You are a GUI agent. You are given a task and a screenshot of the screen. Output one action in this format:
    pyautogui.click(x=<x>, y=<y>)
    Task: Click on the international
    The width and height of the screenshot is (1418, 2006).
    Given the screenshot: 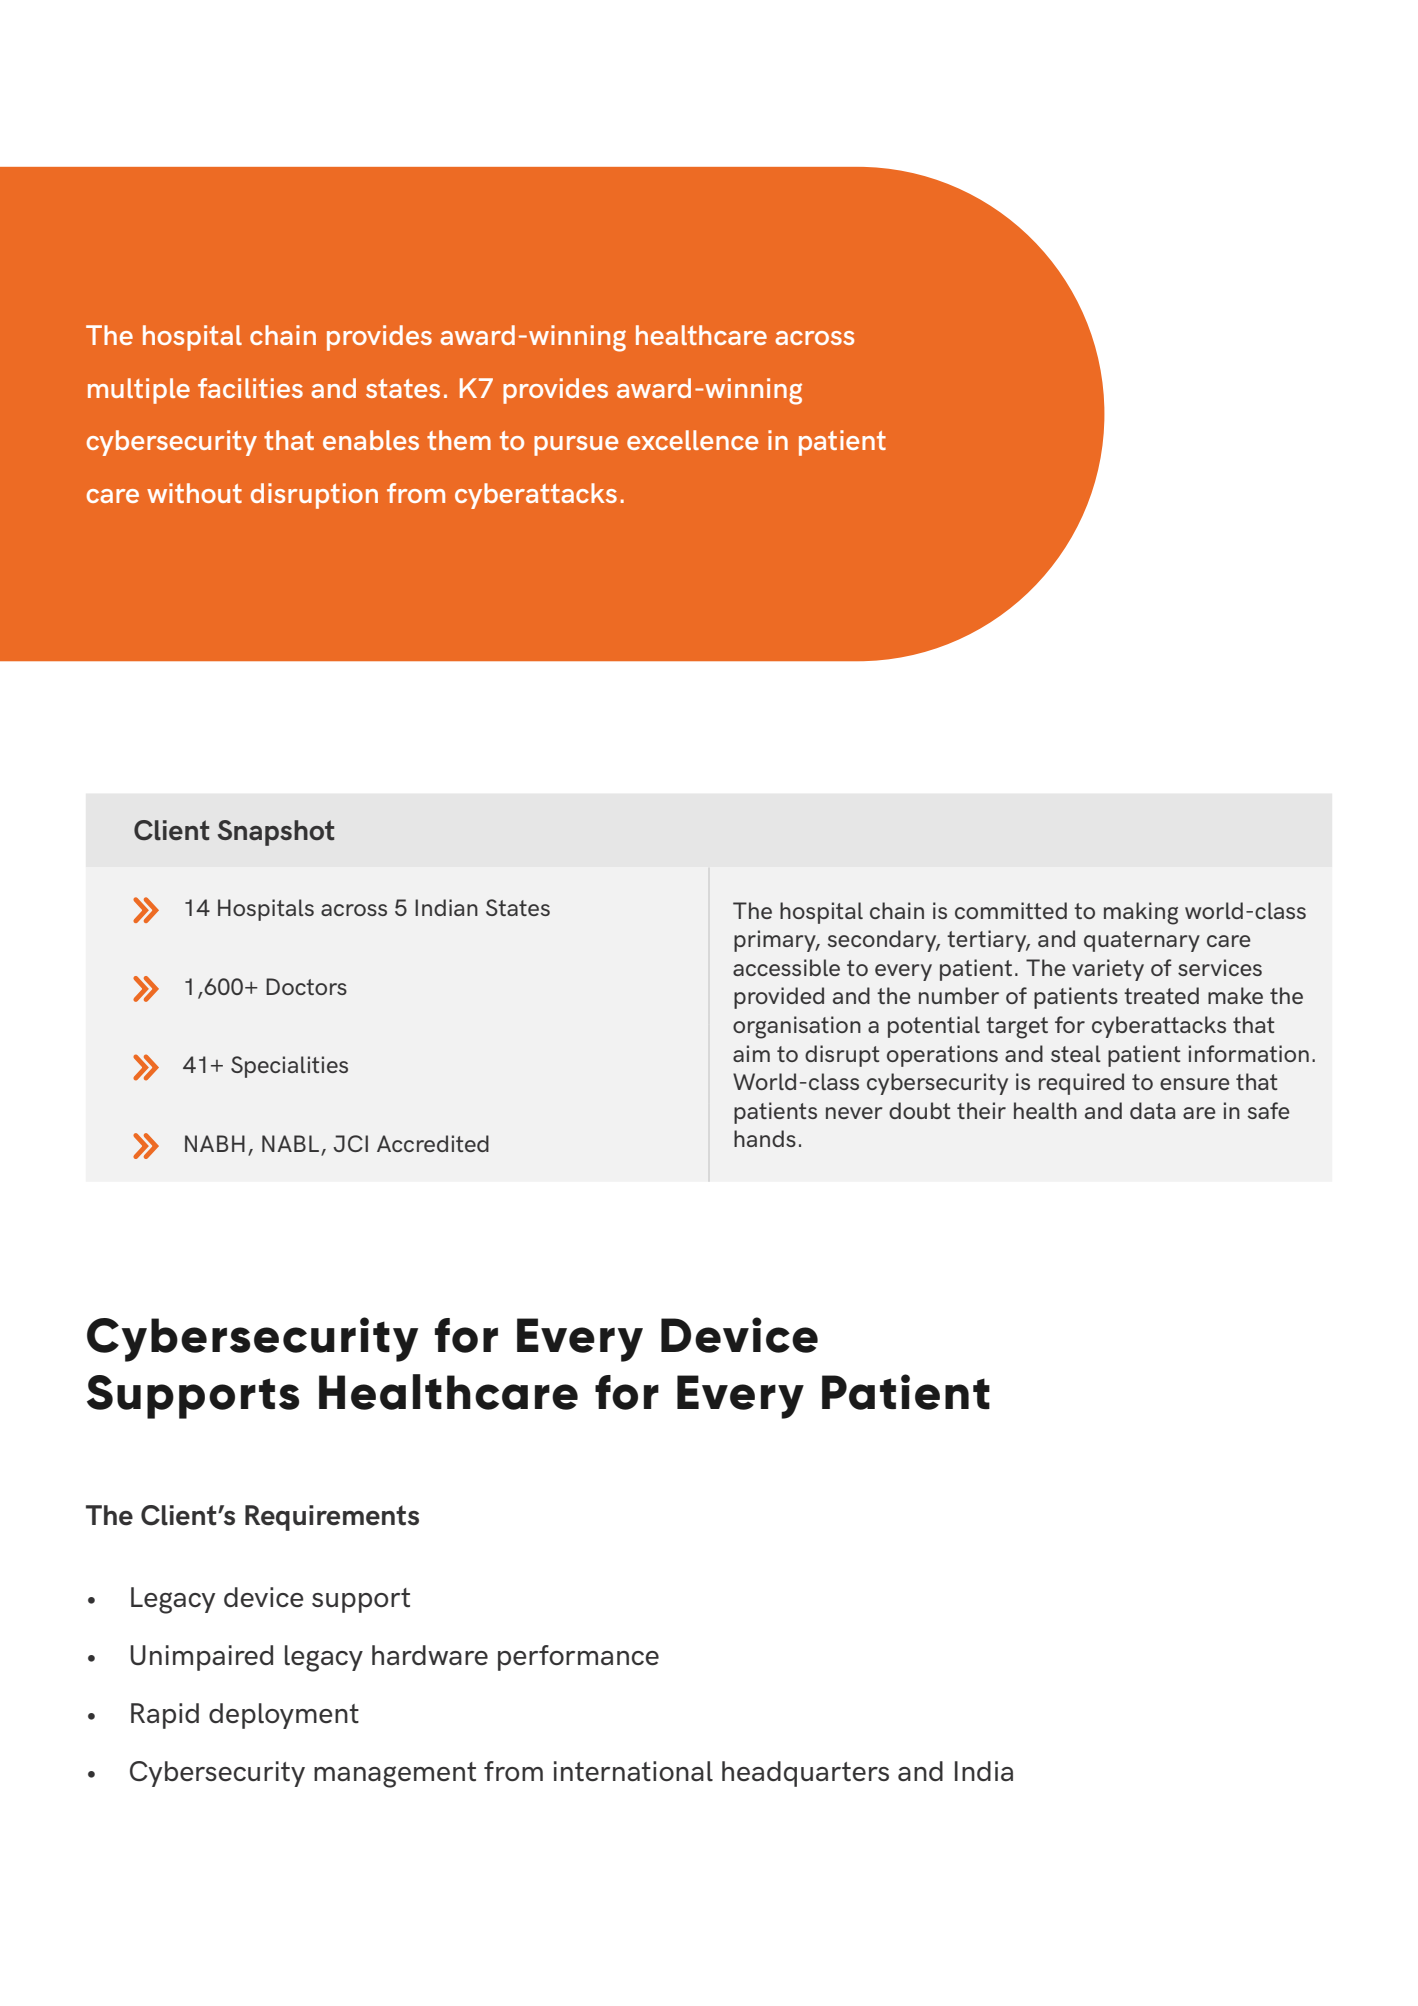 What is the action you would take?
    pyautogui.click(x=633, y=1771)
